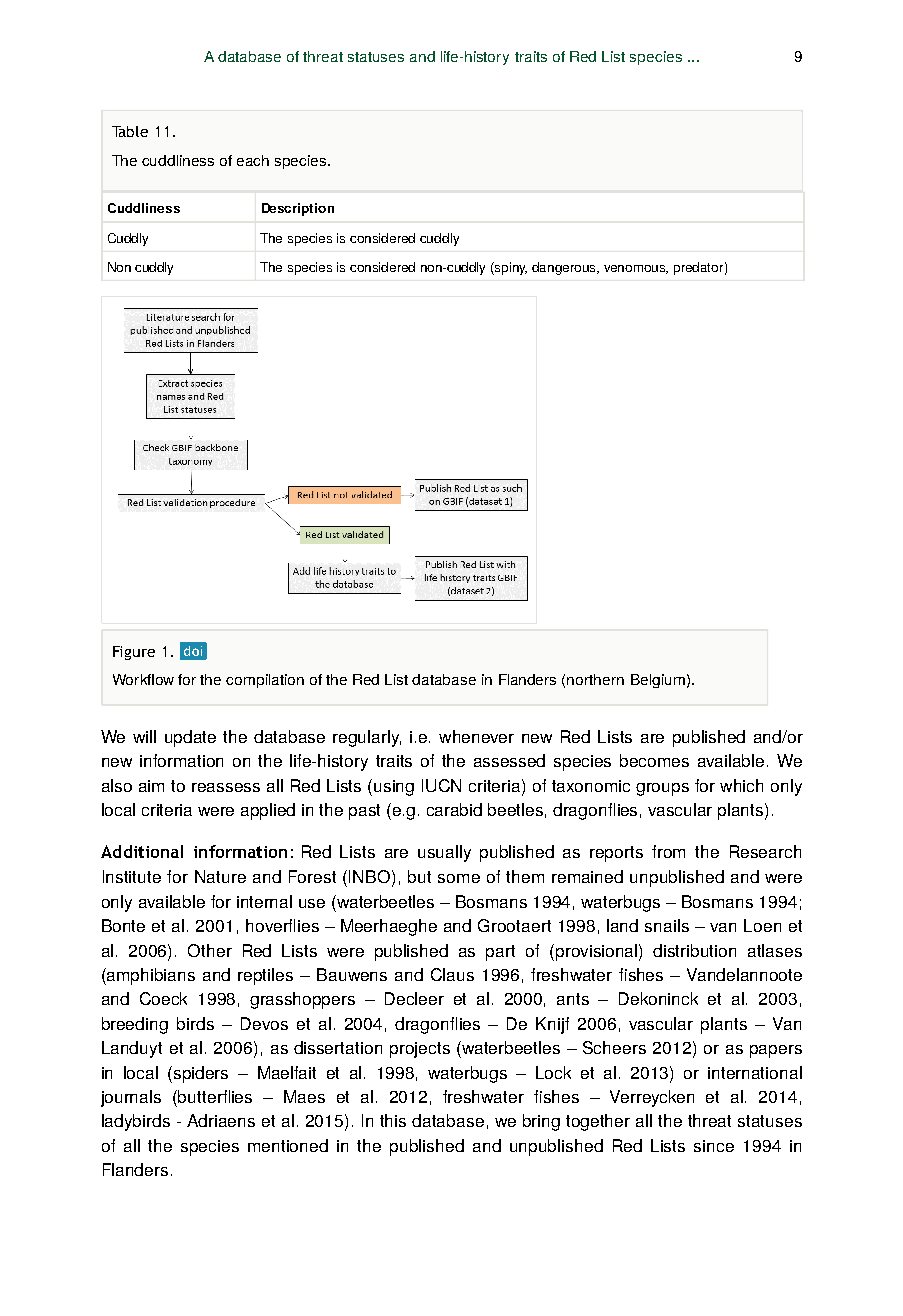  What do you see at coordinates (253, 160) in the screenshot?
I see `each` at bounding box center [253, 160].
